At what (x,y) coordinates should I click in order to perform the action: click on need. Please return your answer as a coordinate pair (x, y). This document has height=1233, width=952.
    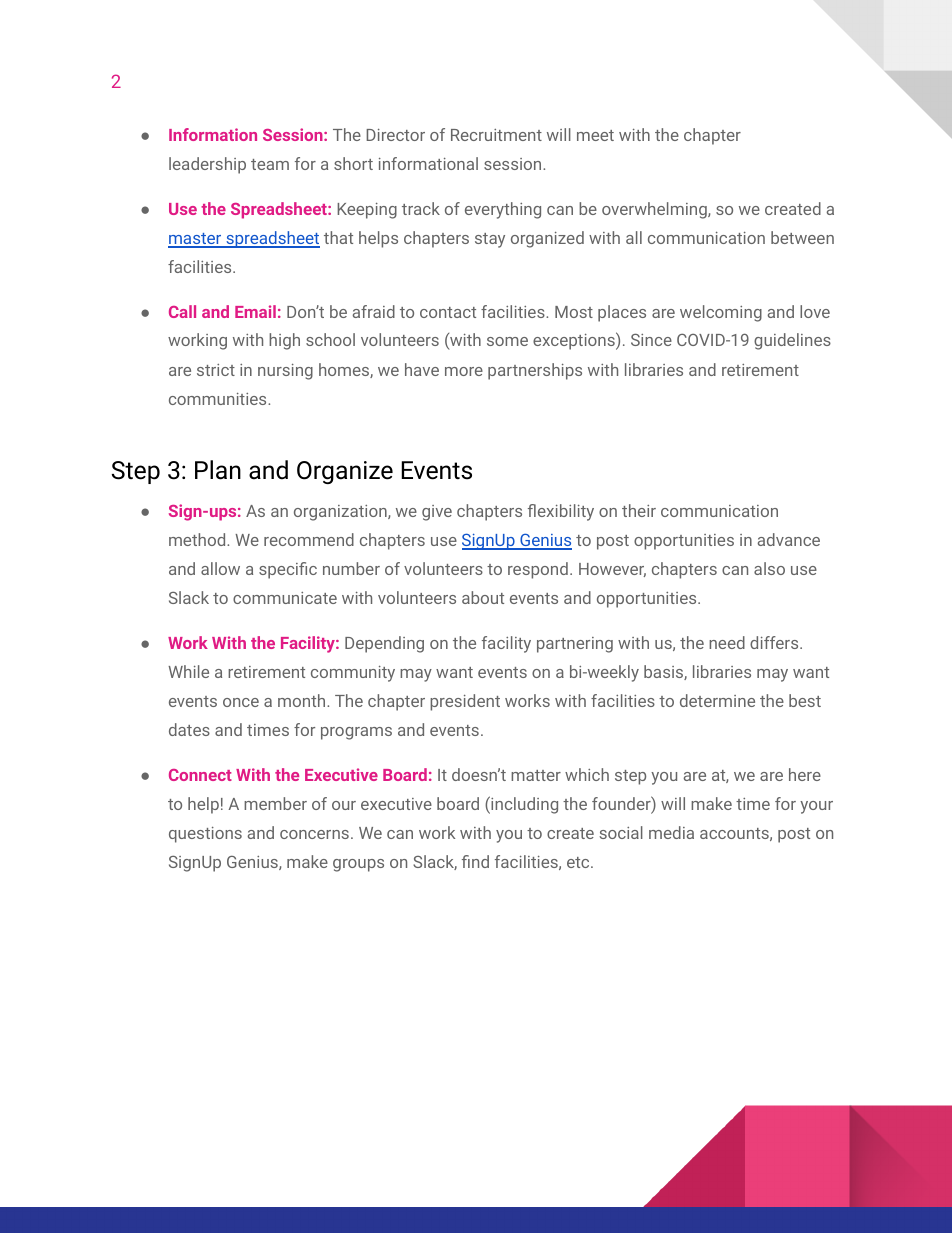
    Looking at the image, I should click on (727, 642).
